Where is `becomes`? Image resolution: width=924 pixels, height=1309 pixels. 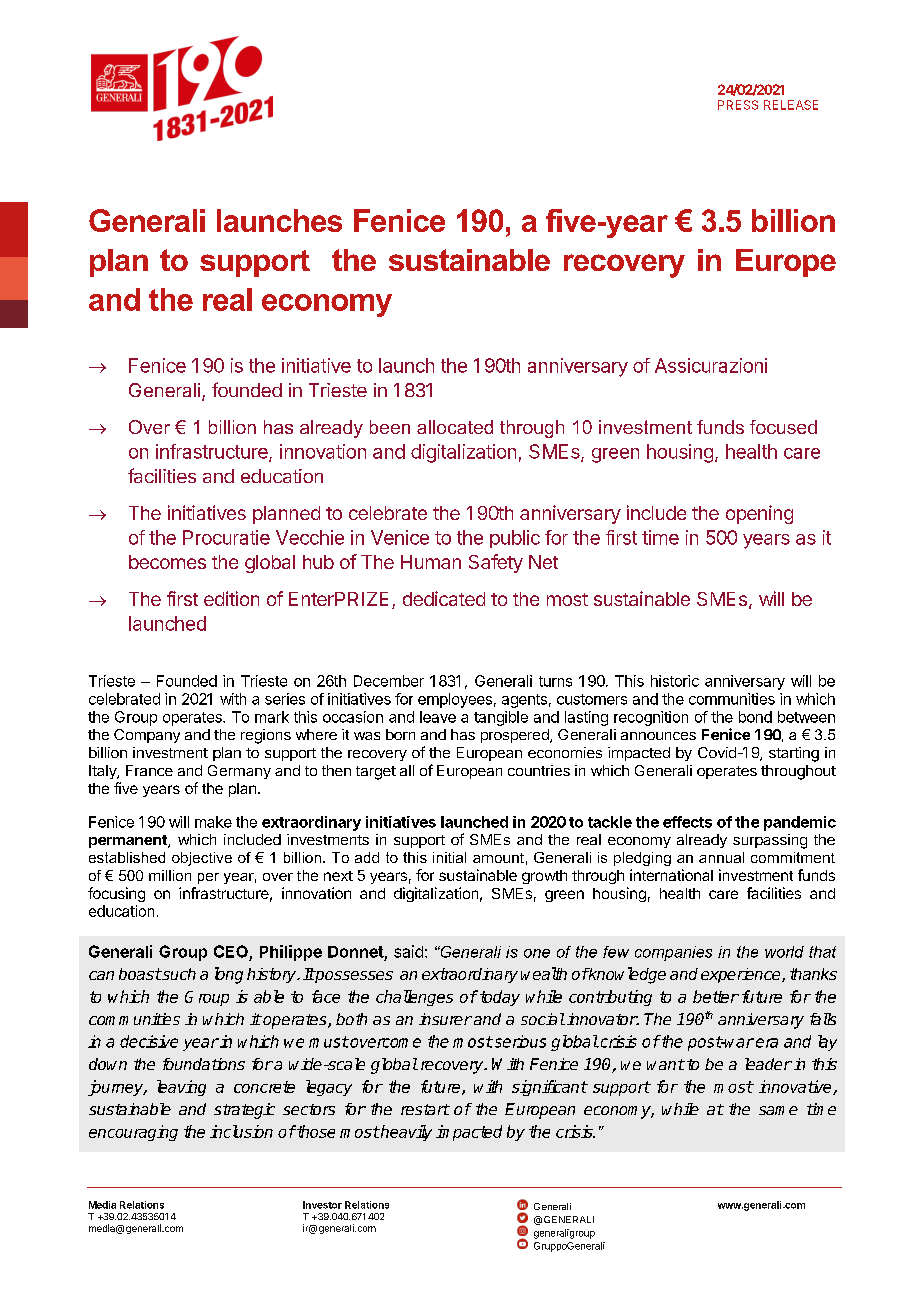 becomes is located at coordinates (167, 562).
